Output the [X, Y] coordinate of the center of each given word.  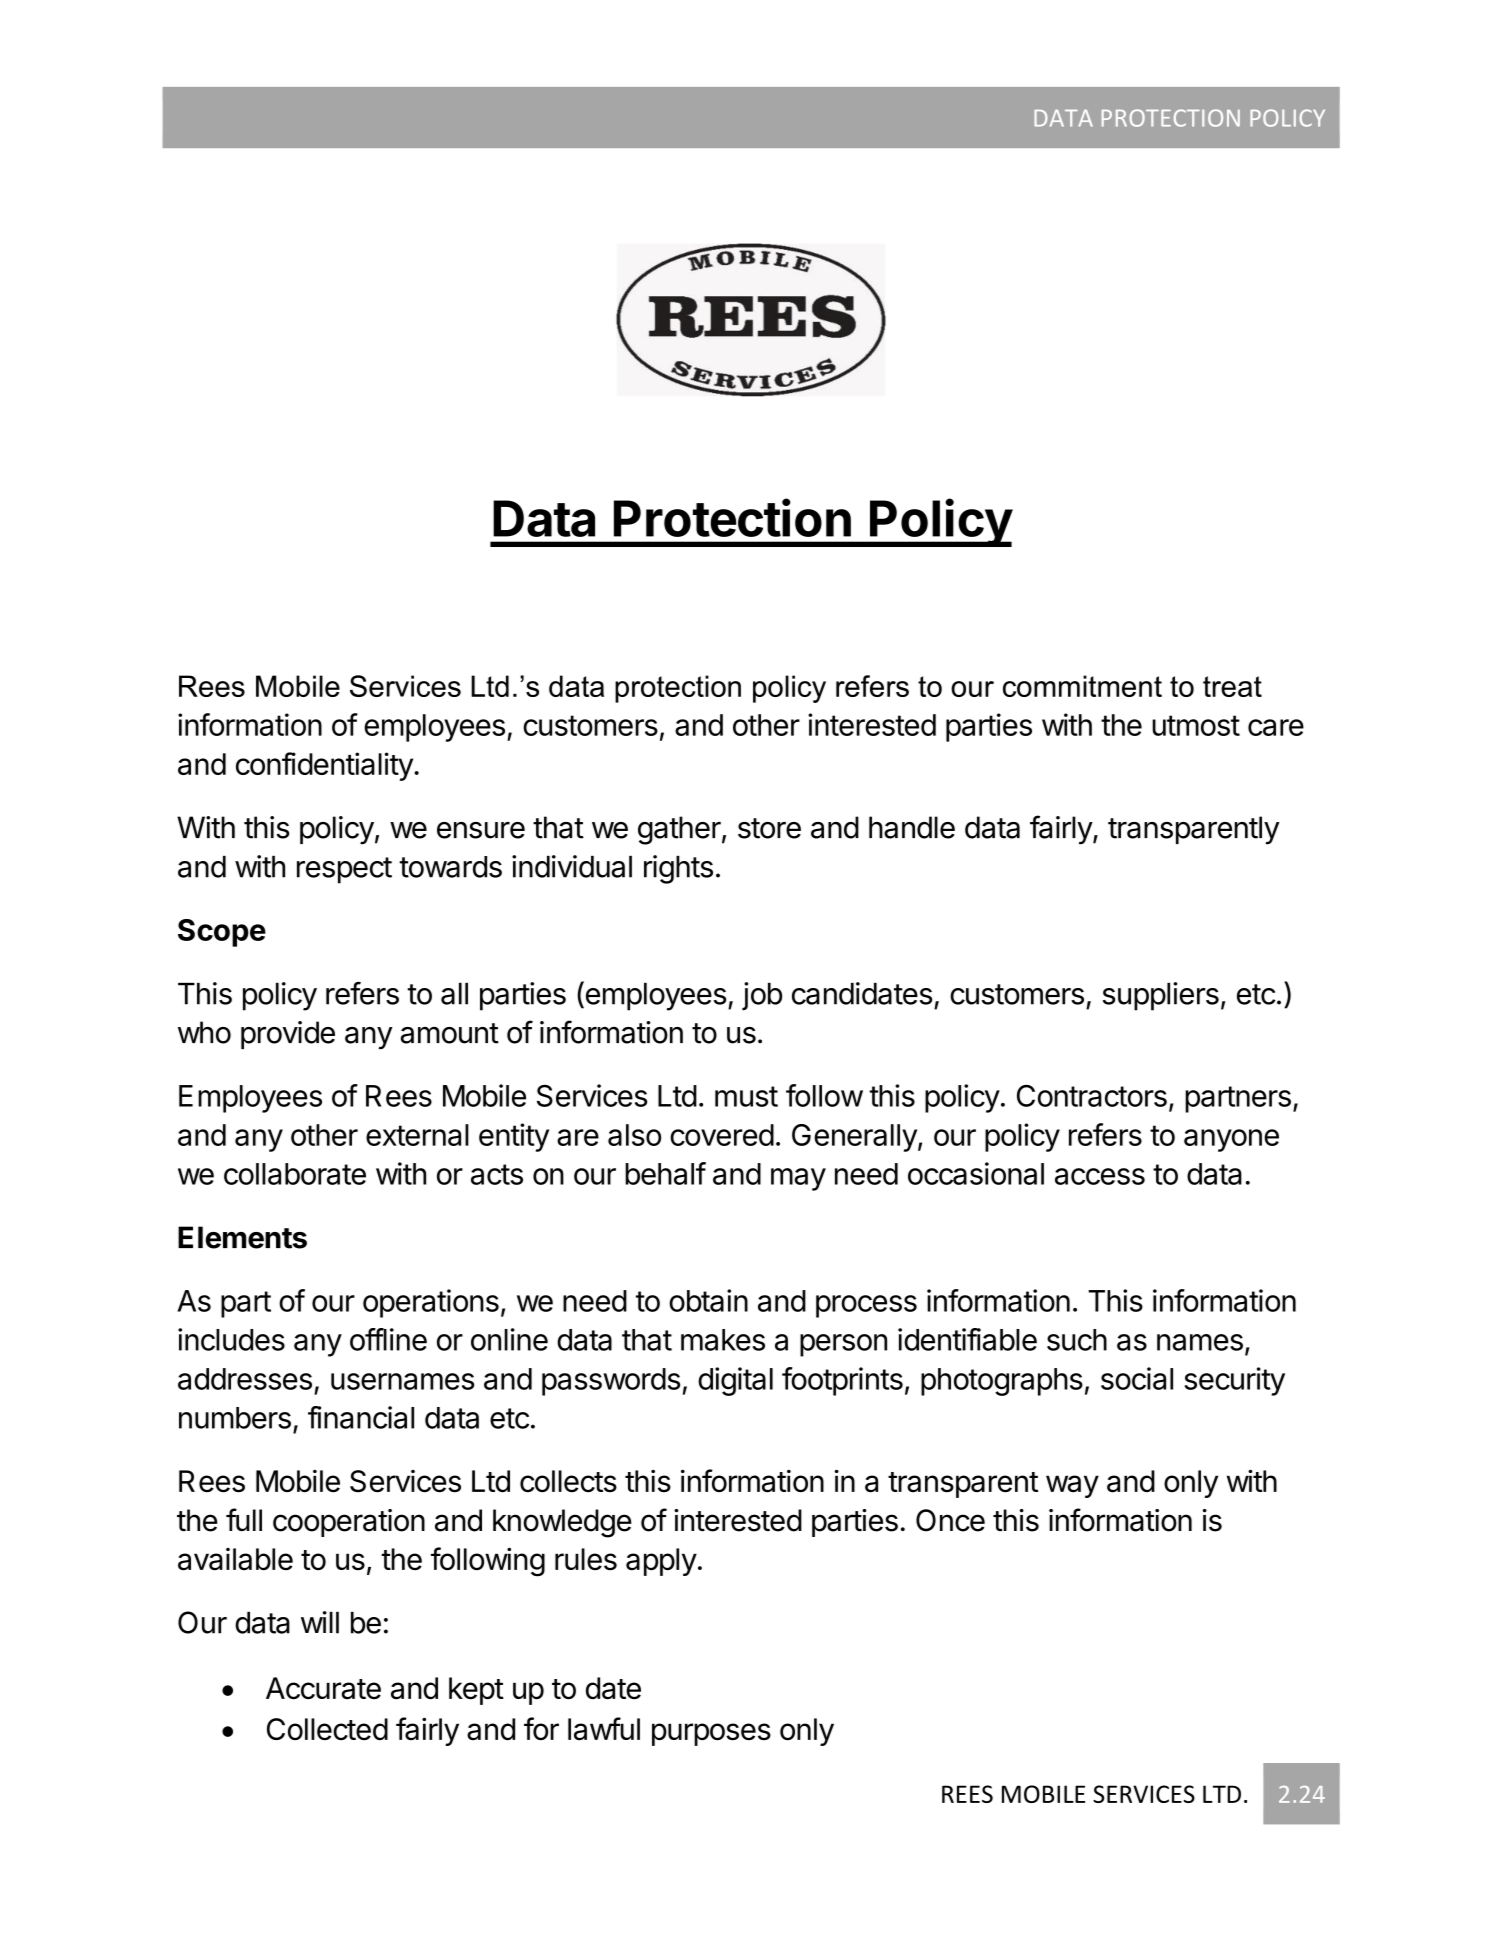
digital [735, 1381]
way [1072, 1486]
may [798, 1179]
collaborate [295, 1174]
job [762, 996]
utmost [1196, 725]
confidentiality [325, 766]
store [769, 828]
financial [361, 1417]
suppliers [1161, 996]
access [1100, 1176]
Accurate [323, 1688]
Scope [222, 933]
